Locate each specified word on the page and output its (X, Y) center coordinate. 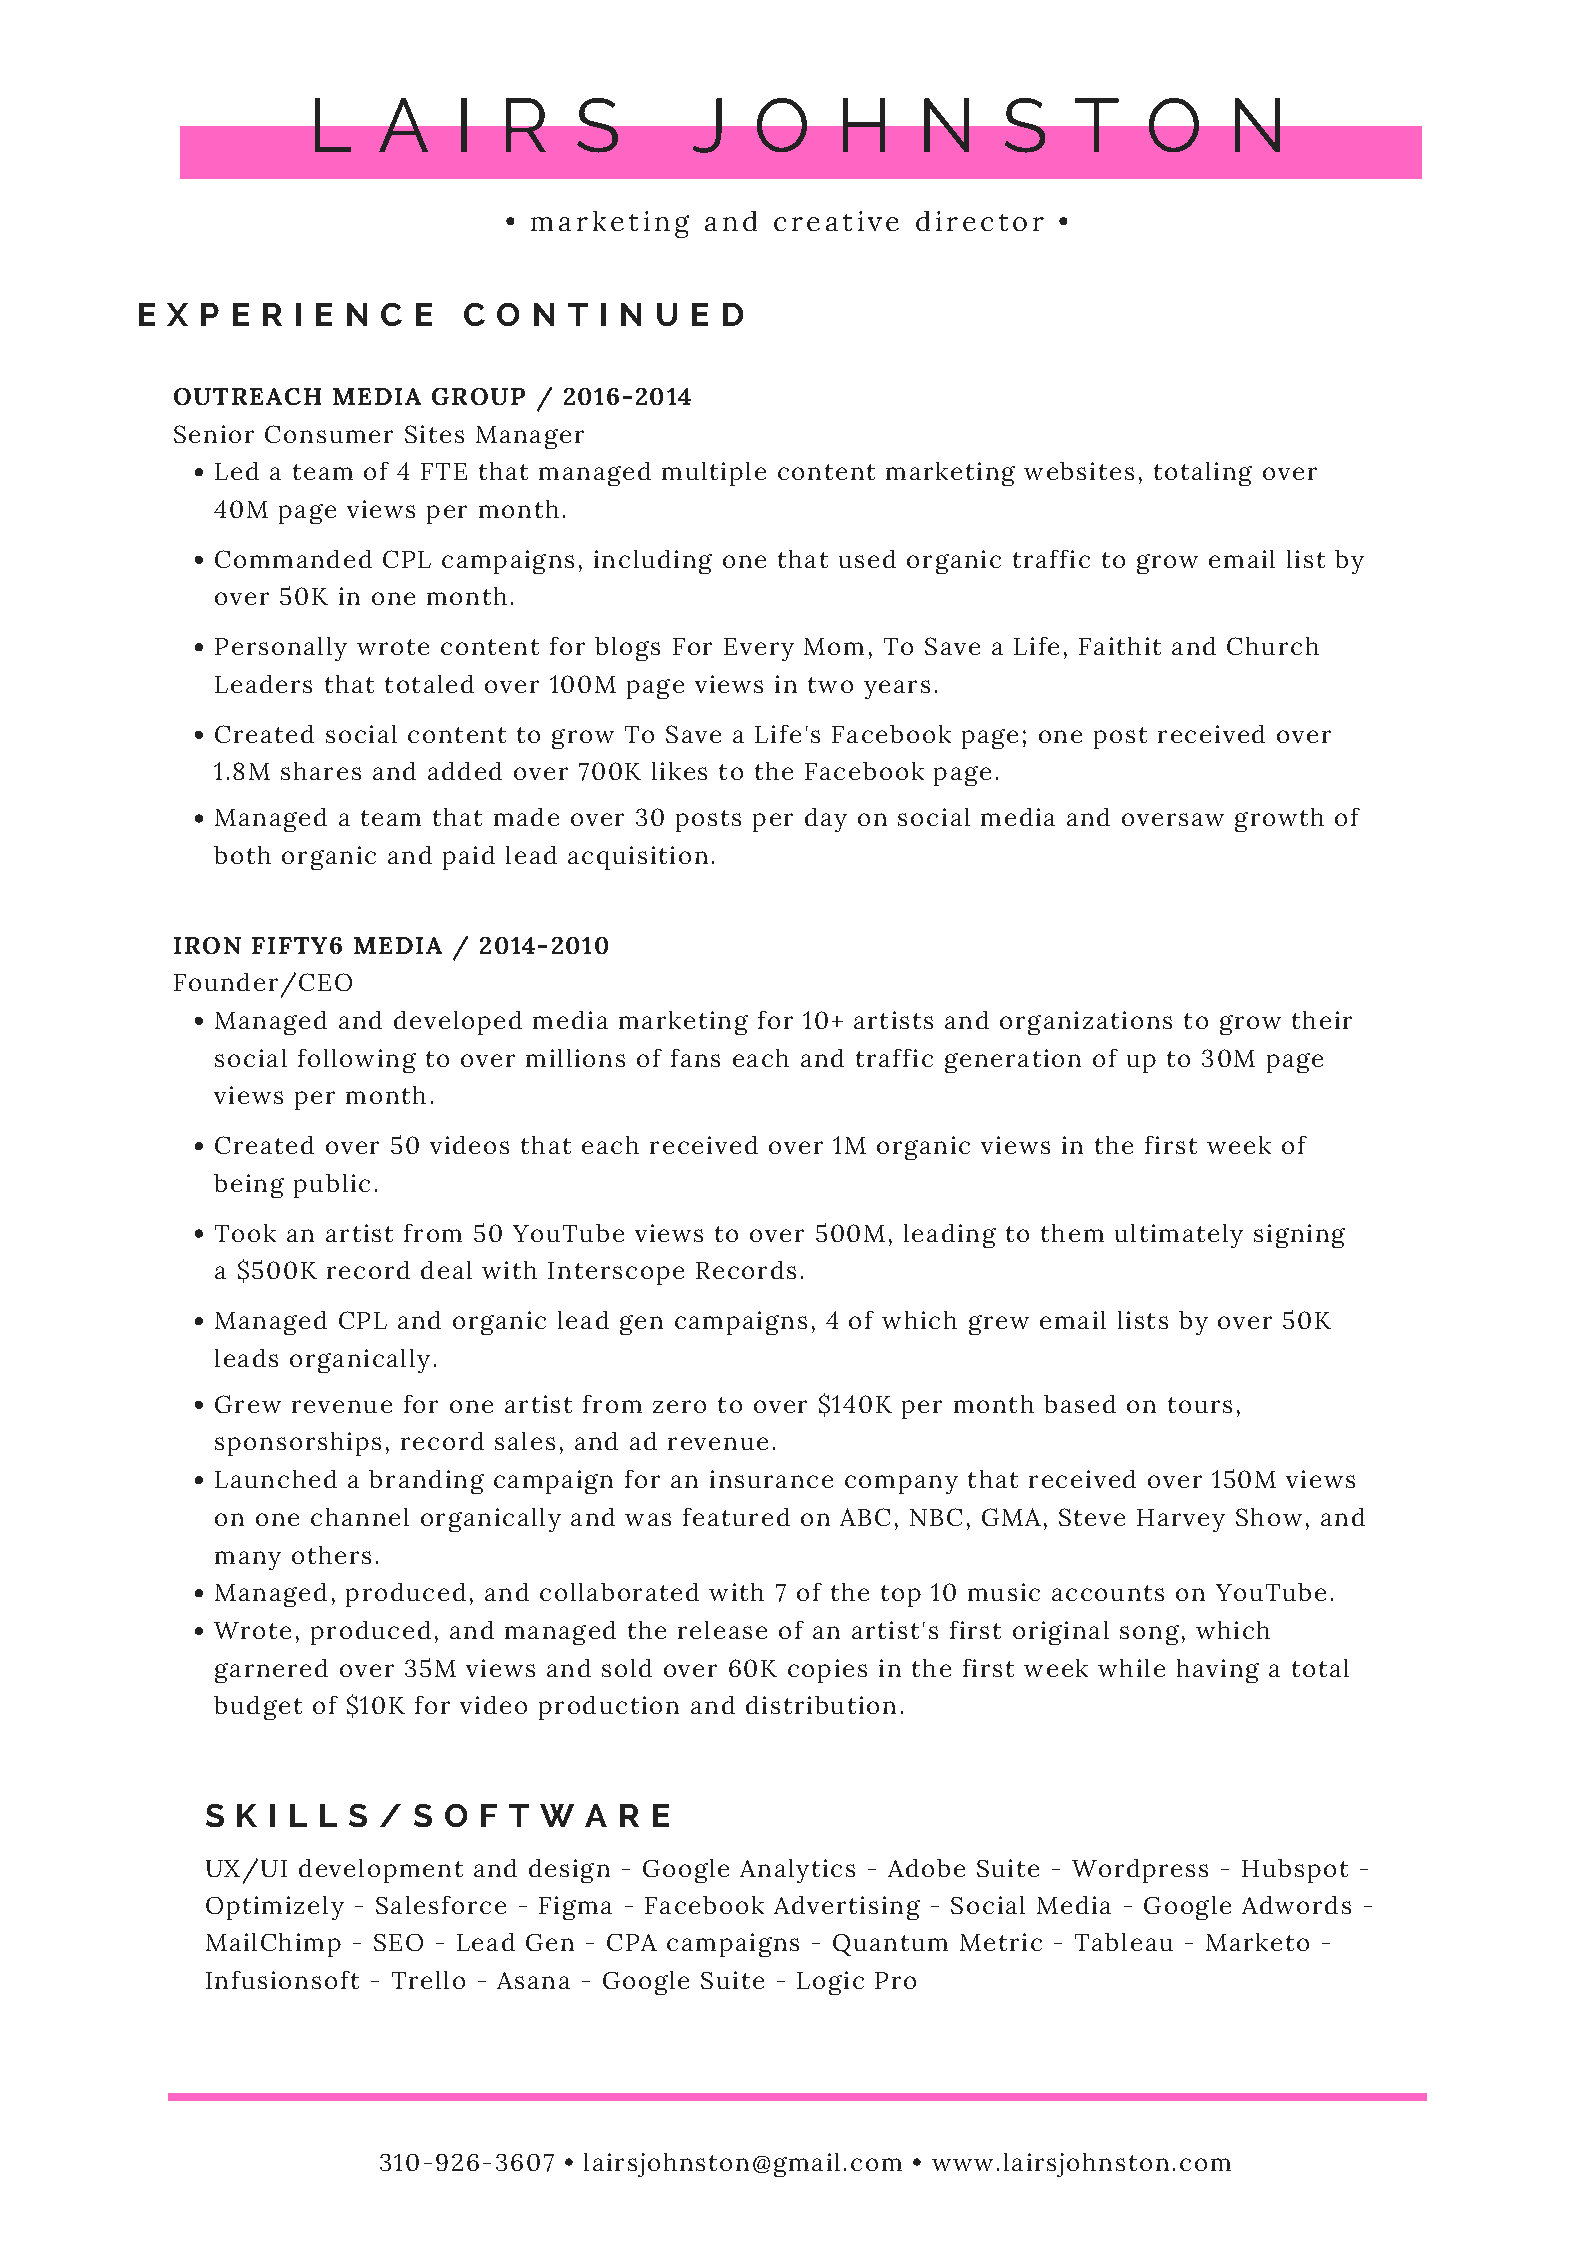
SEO (398, 1942)
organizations (1086, 1023)
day (826, 820)
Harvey (1181, 1520)
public (332, 1186)
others (331, 1555)
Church (1273, 646)
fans (695, 1058)
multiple (714, 474)
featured (736, 1517)
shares (321, 771)
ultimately (1179, 1236)
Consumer (329, 434)
